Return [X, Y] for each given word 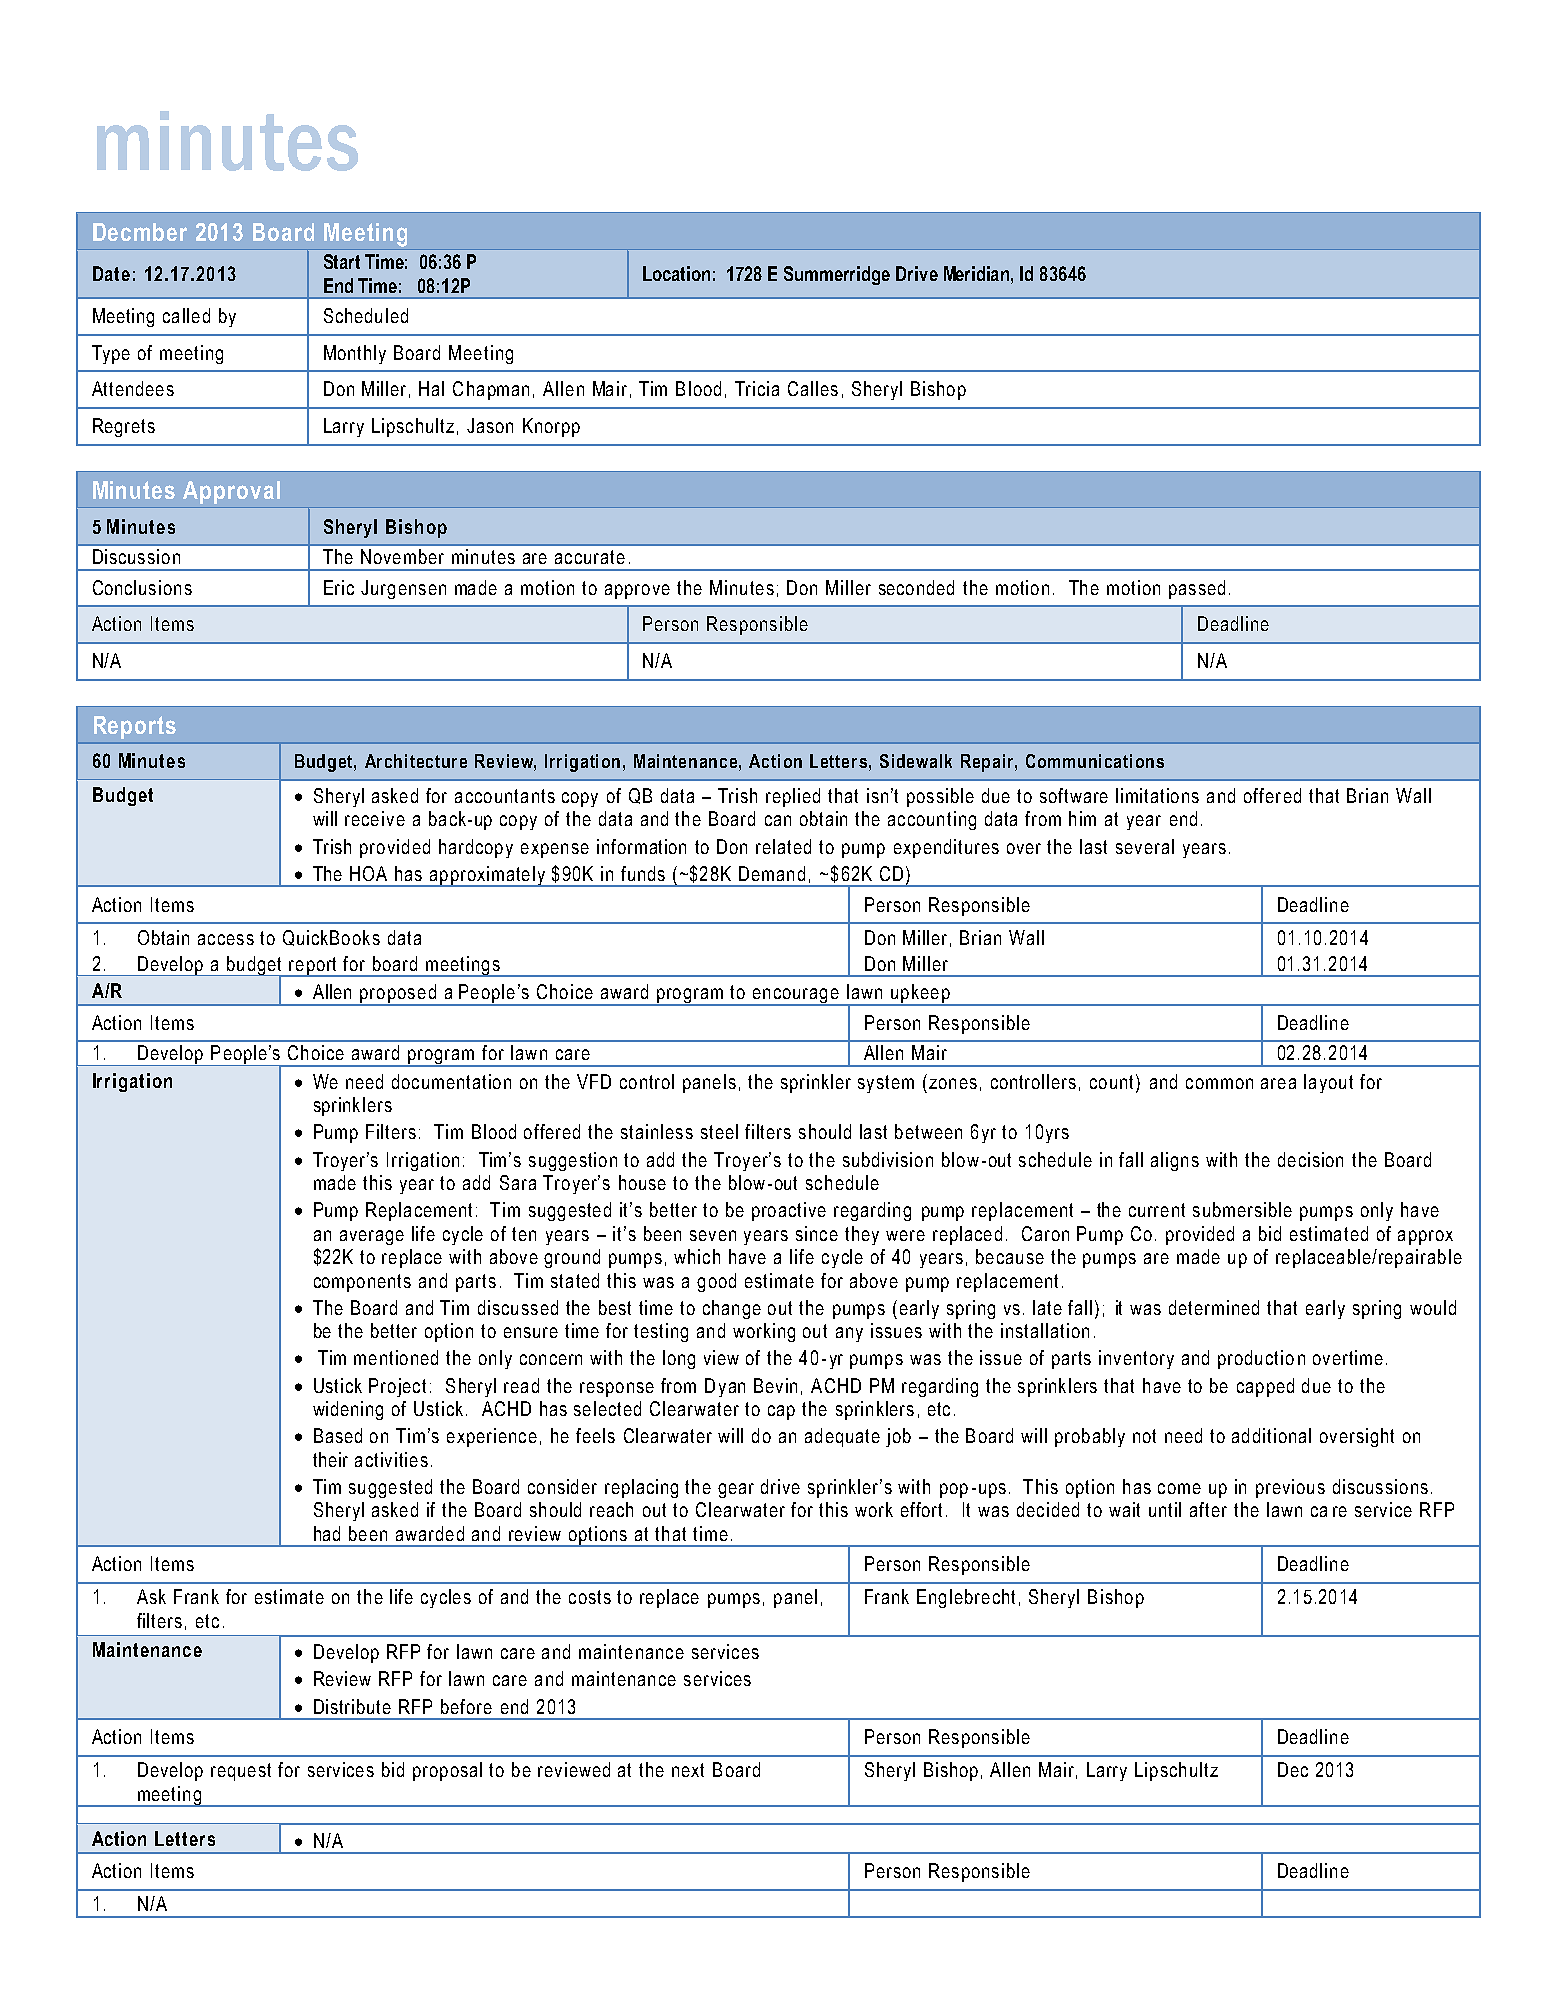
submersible [1242, 1209]
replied [793, 797]
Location [676, 273]
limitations [1157, 795]
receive [375, 818]
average [372, 1237]
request [241, 1772]
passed [1197, 589]
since [817, 1233]
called [186, 315]
